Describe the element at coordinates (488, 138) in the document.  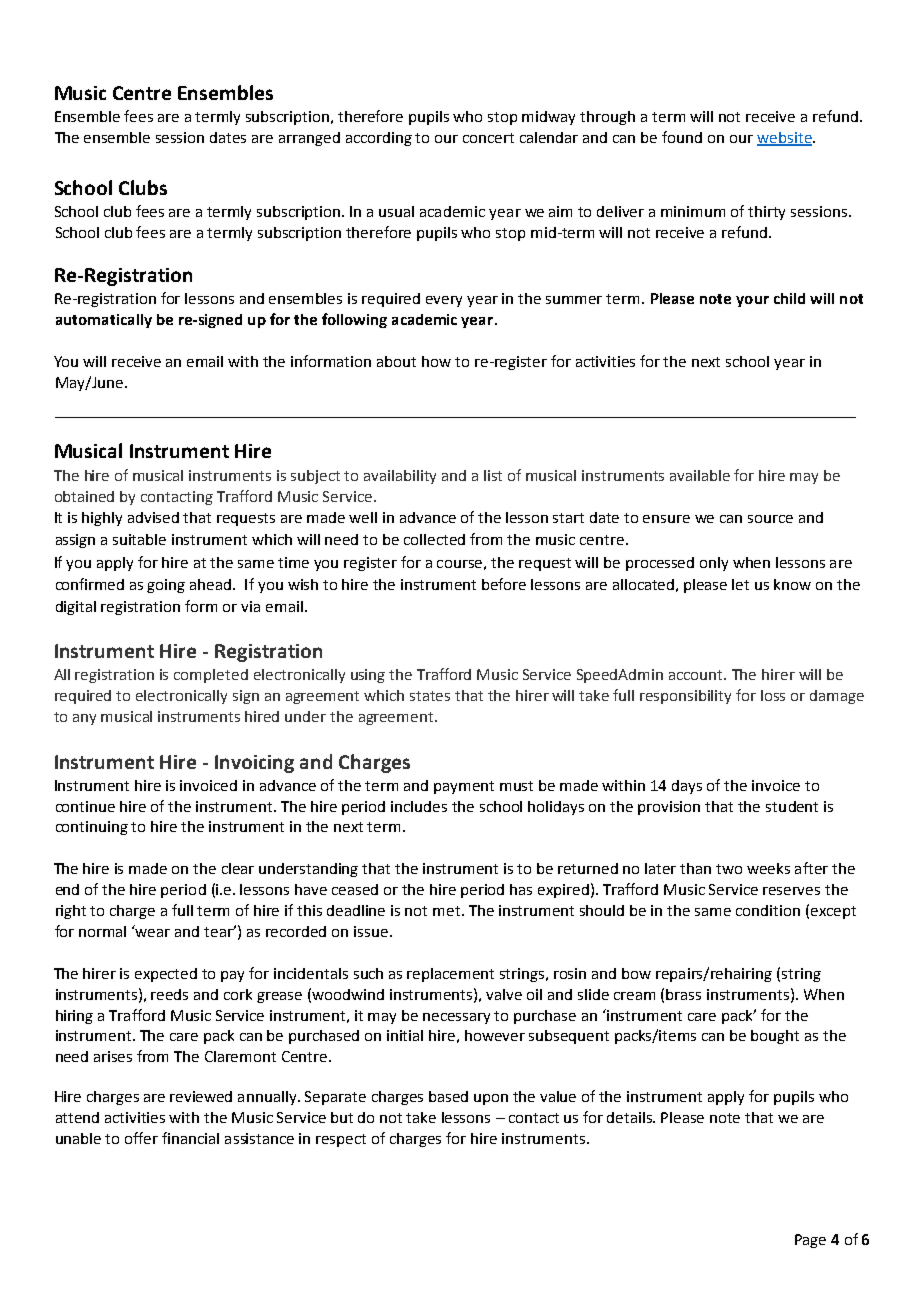
I see `concert` at that location.
